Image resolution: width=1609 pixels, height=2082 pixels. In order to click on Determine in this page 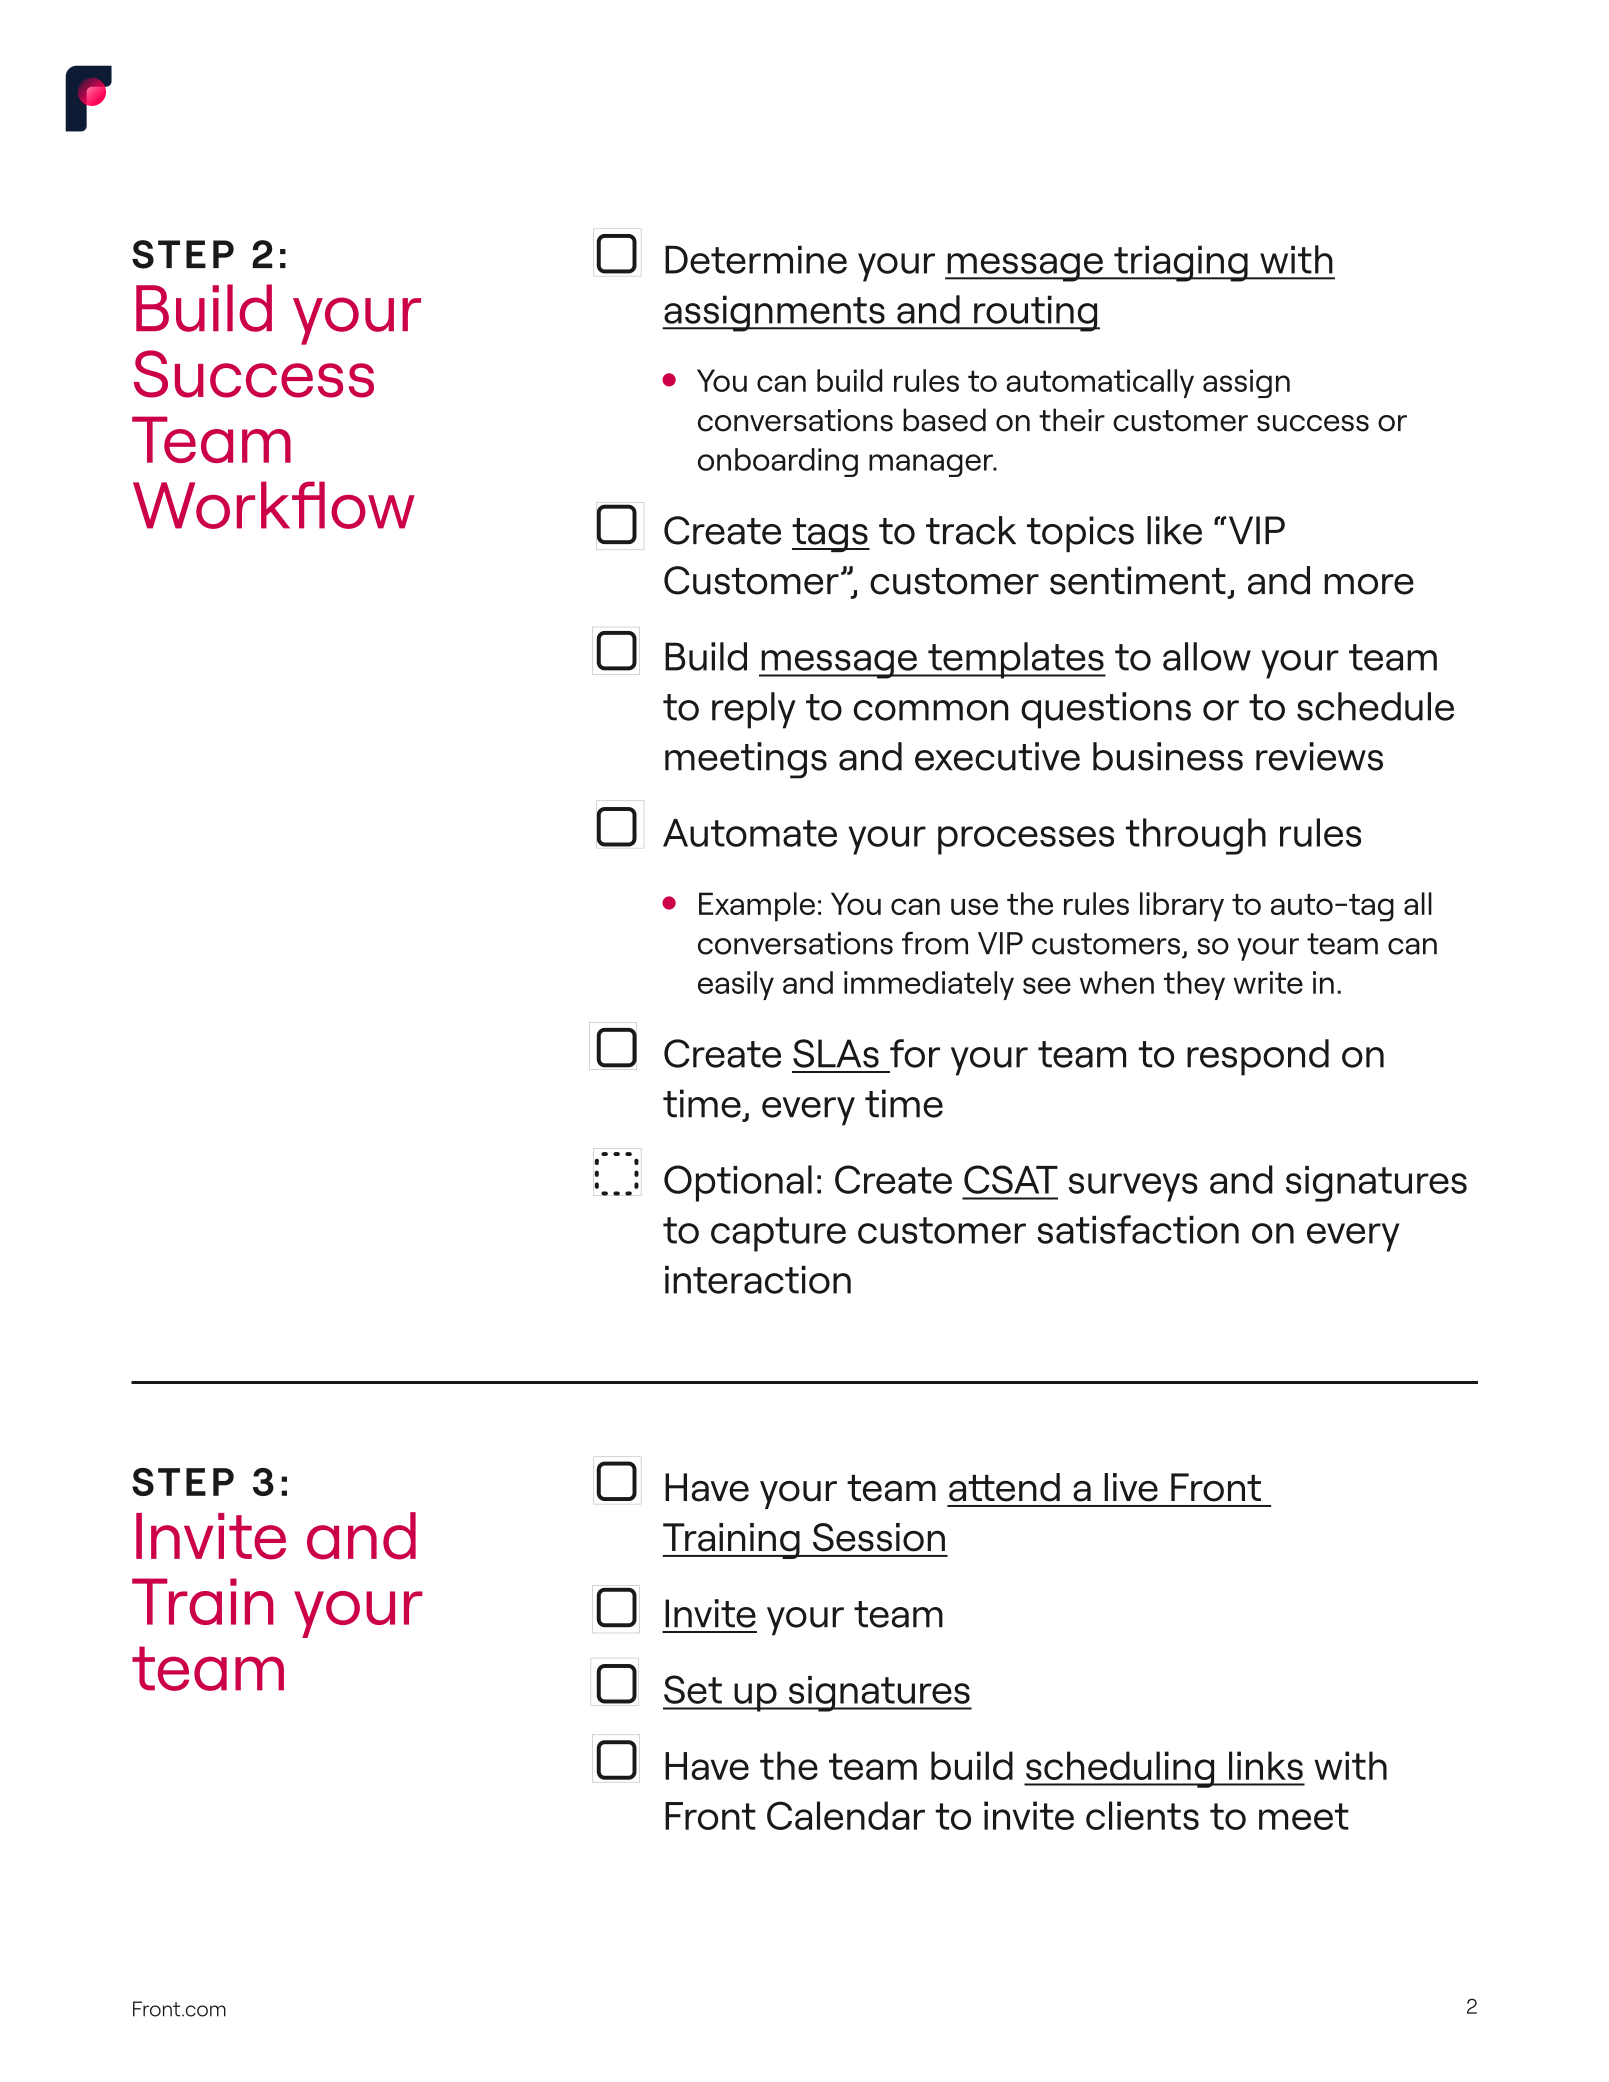, I will do `click(756, 260)`.
